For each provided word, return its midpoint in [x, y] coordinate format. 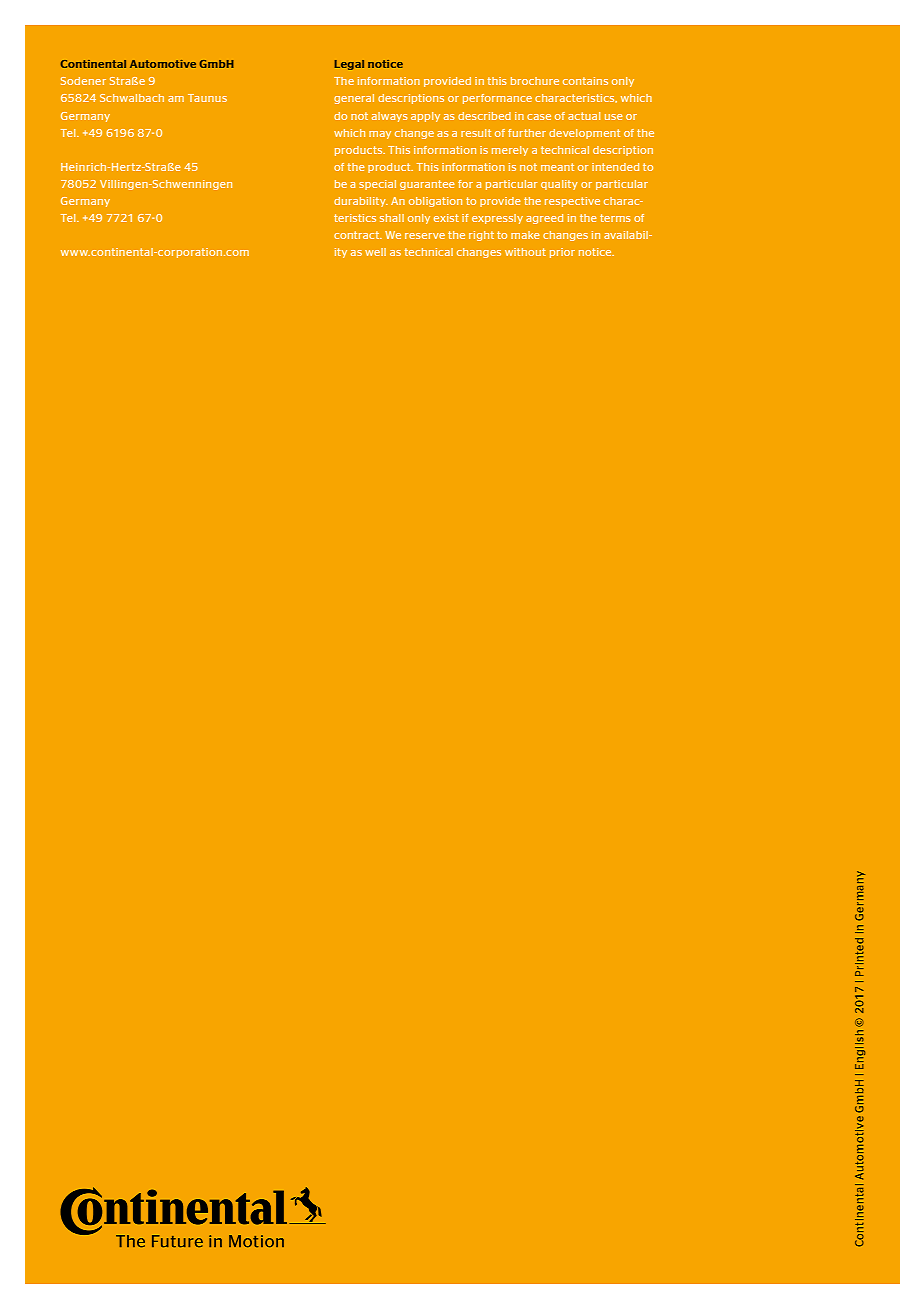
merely [510, 151]
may [380, 135]
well [375, 252]
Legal [349, 65]
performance [497, 99]
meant [557, 167]
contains [585, 81]
